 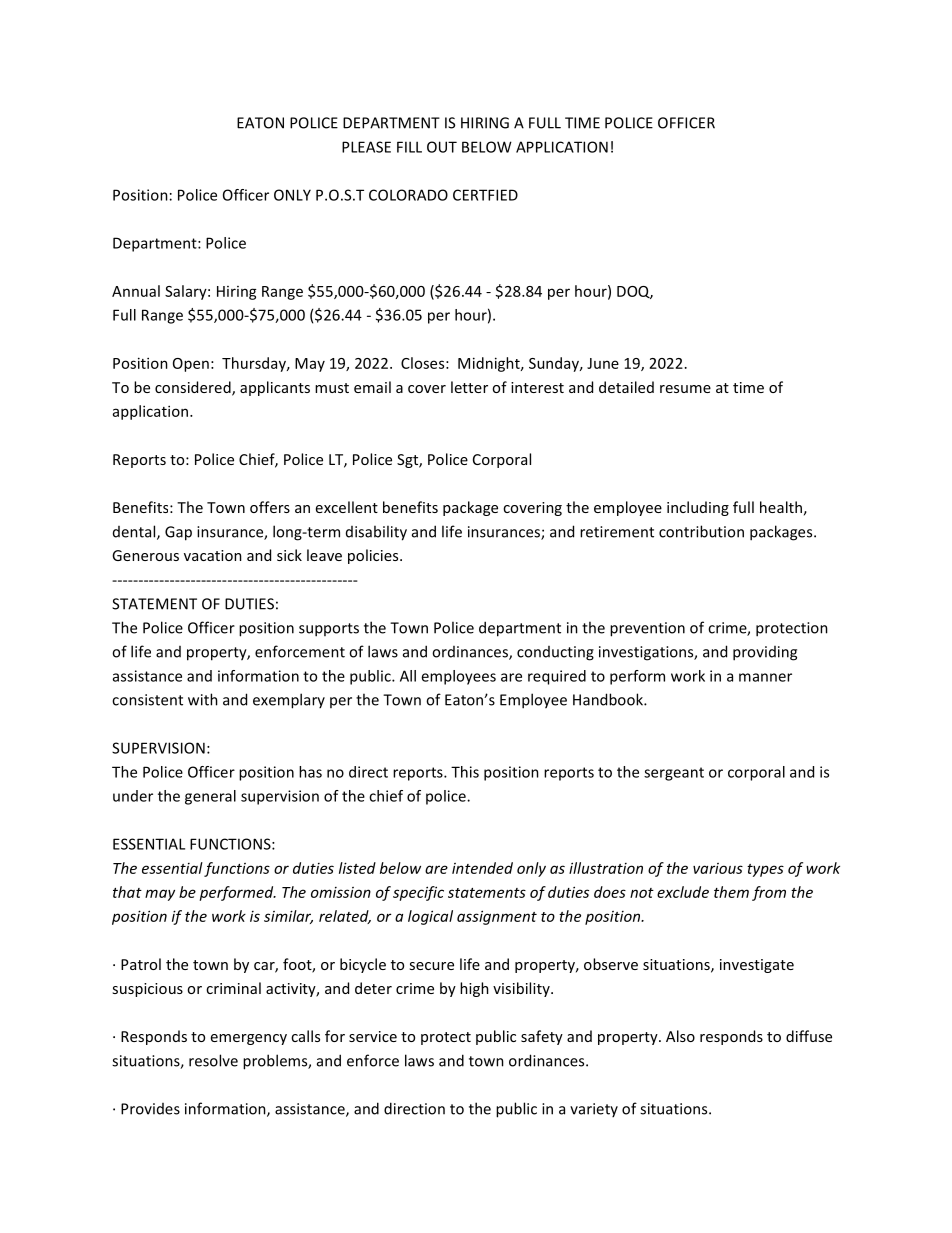 What do you see at coordinates (542, 1037) in the document?
I see `safety` at bounding box center [542, 1037].
